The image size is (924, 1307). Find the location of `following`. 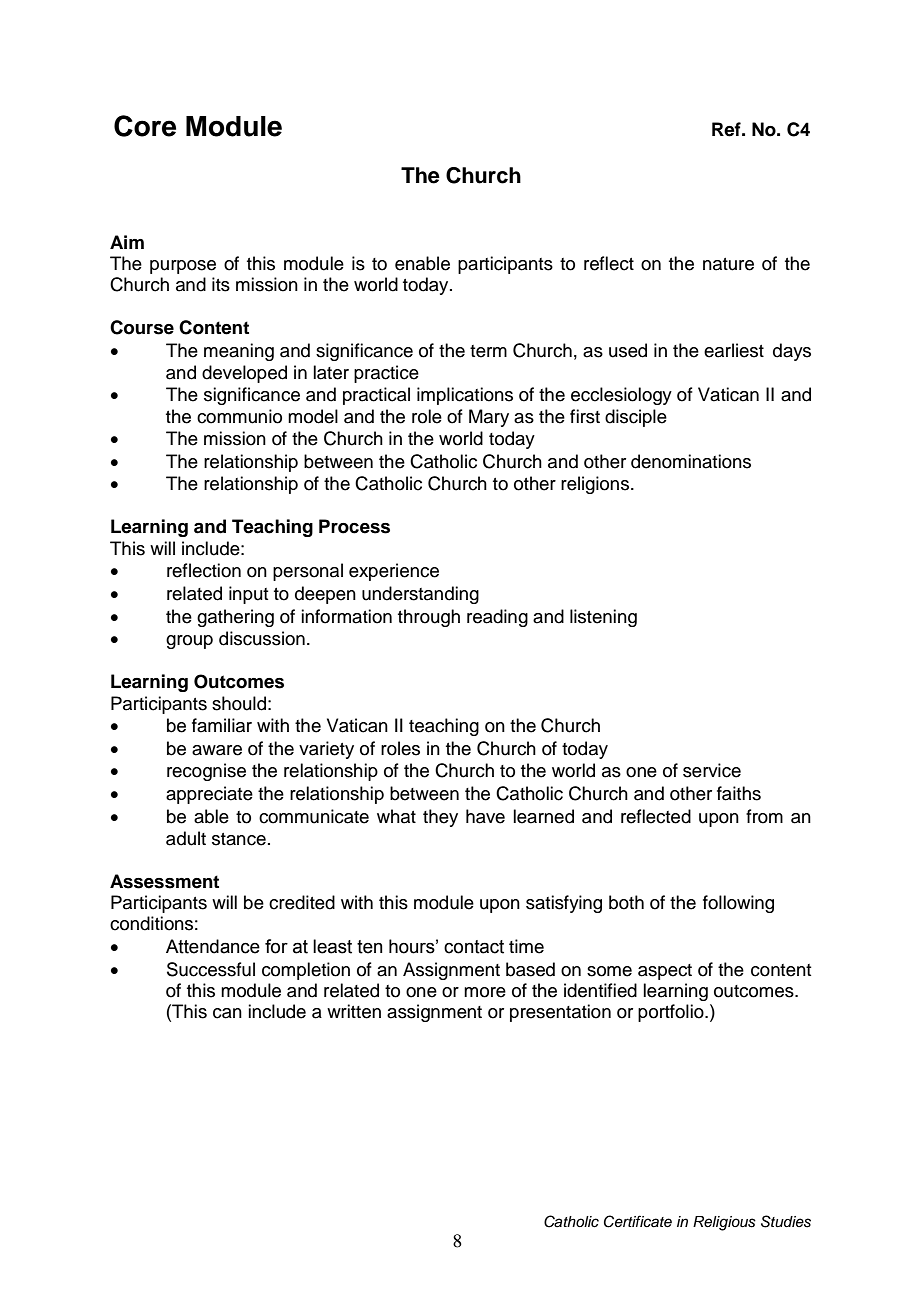

following is located at coordinates (738, 904).
